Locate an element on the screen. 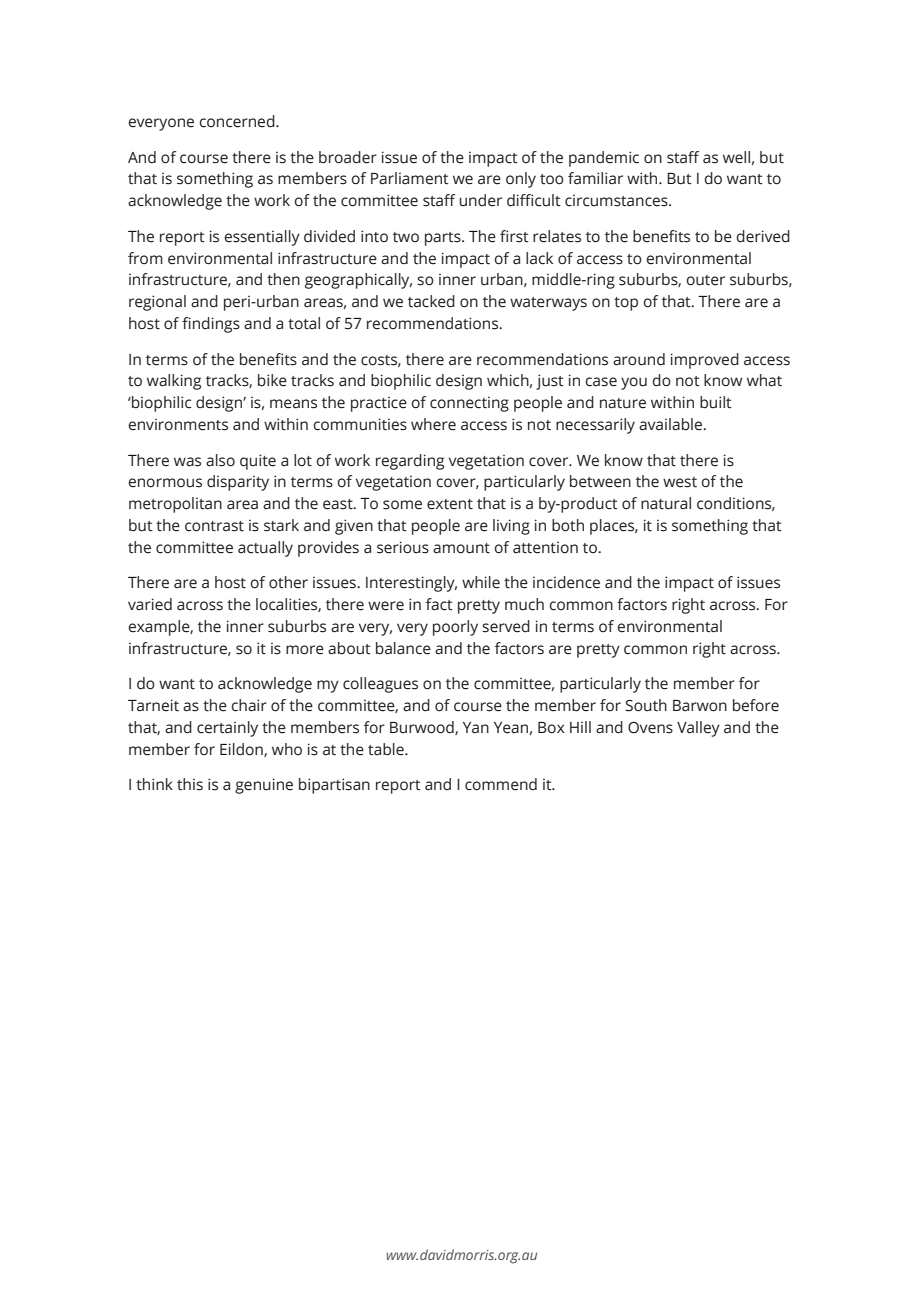  concerned is located at coordinates (238, 121).
